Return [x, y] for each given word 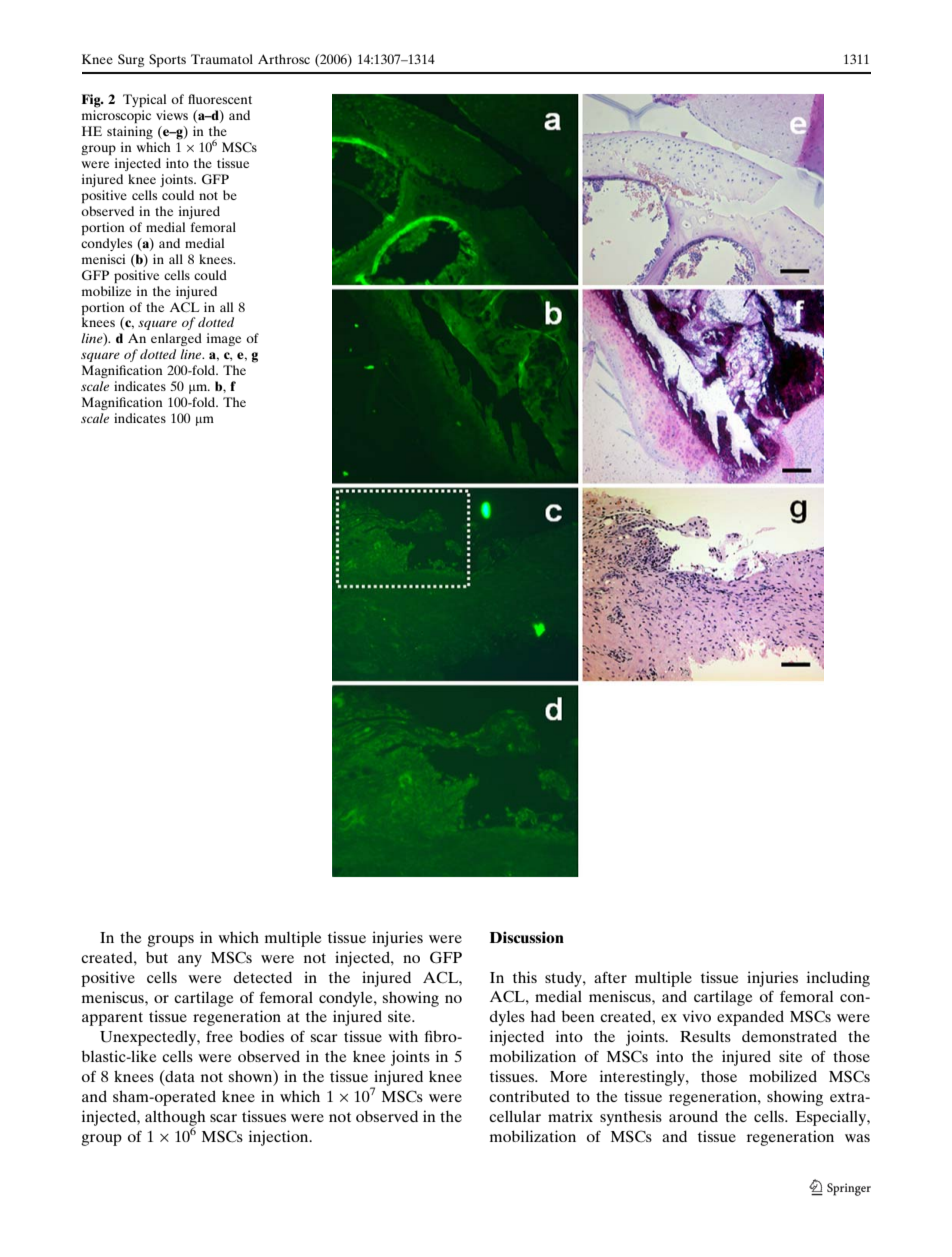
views [172, 115]
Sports [167, 60]
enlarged [176, 339]
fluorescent [220, 99]
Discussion [527, 937]
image [224, 339]
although [175, 1119]
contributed [529, 1096]
